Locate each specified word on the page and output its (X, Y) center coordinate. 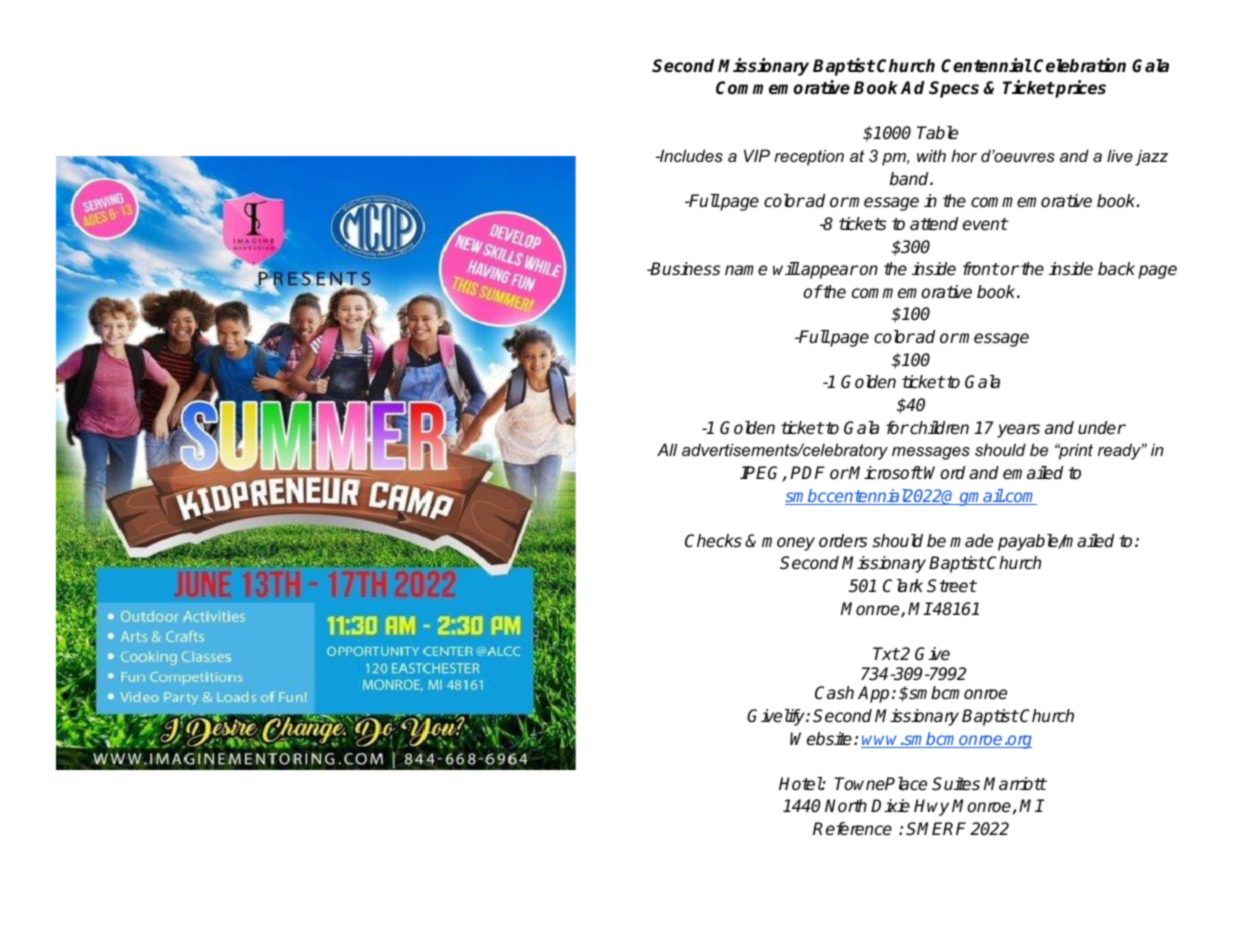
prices (1080, 89)
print (1075, 451)
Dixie (890, 806)
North (846, 806)
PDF (807, 472)
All (667, 449)
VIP (757, 155)
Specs (954, 89)
